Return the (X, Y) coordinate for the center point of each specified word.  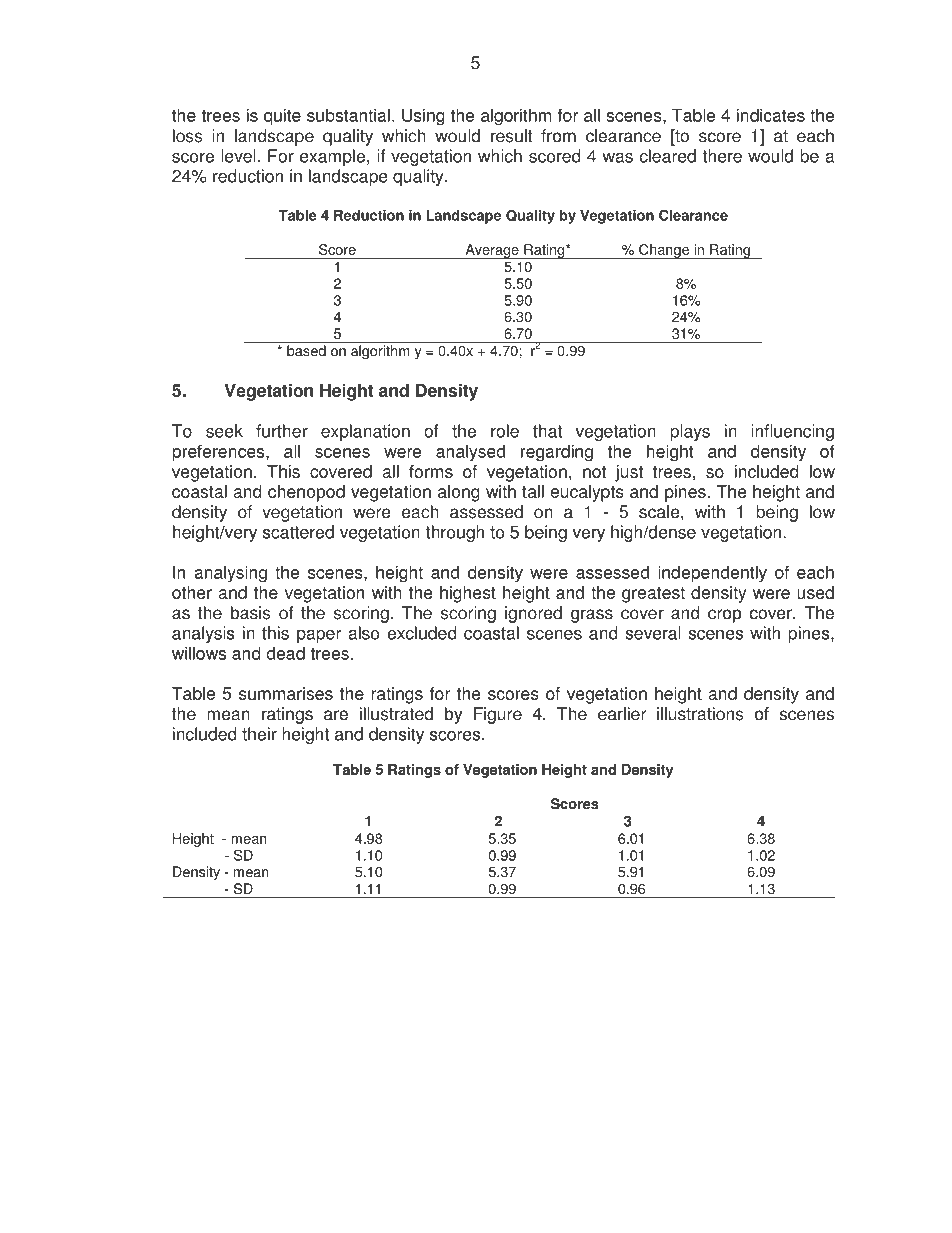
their (259, 734)
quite (282, 117)
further (282, 431)
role (505, 431)
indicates (771, 115)
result (512, 136)
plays (690, 432)
